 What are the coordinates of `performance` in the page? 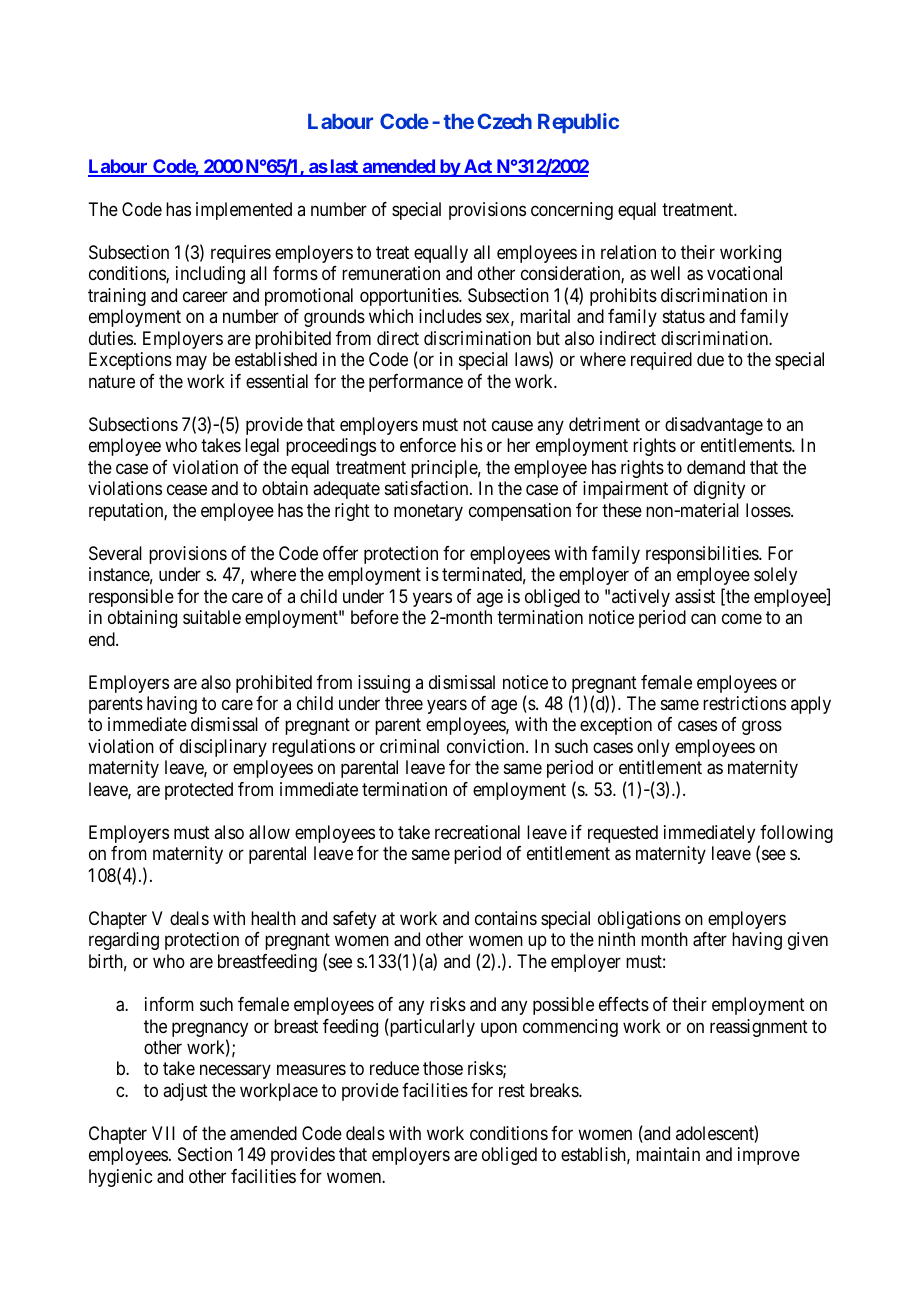 It's located at (416, 383).
